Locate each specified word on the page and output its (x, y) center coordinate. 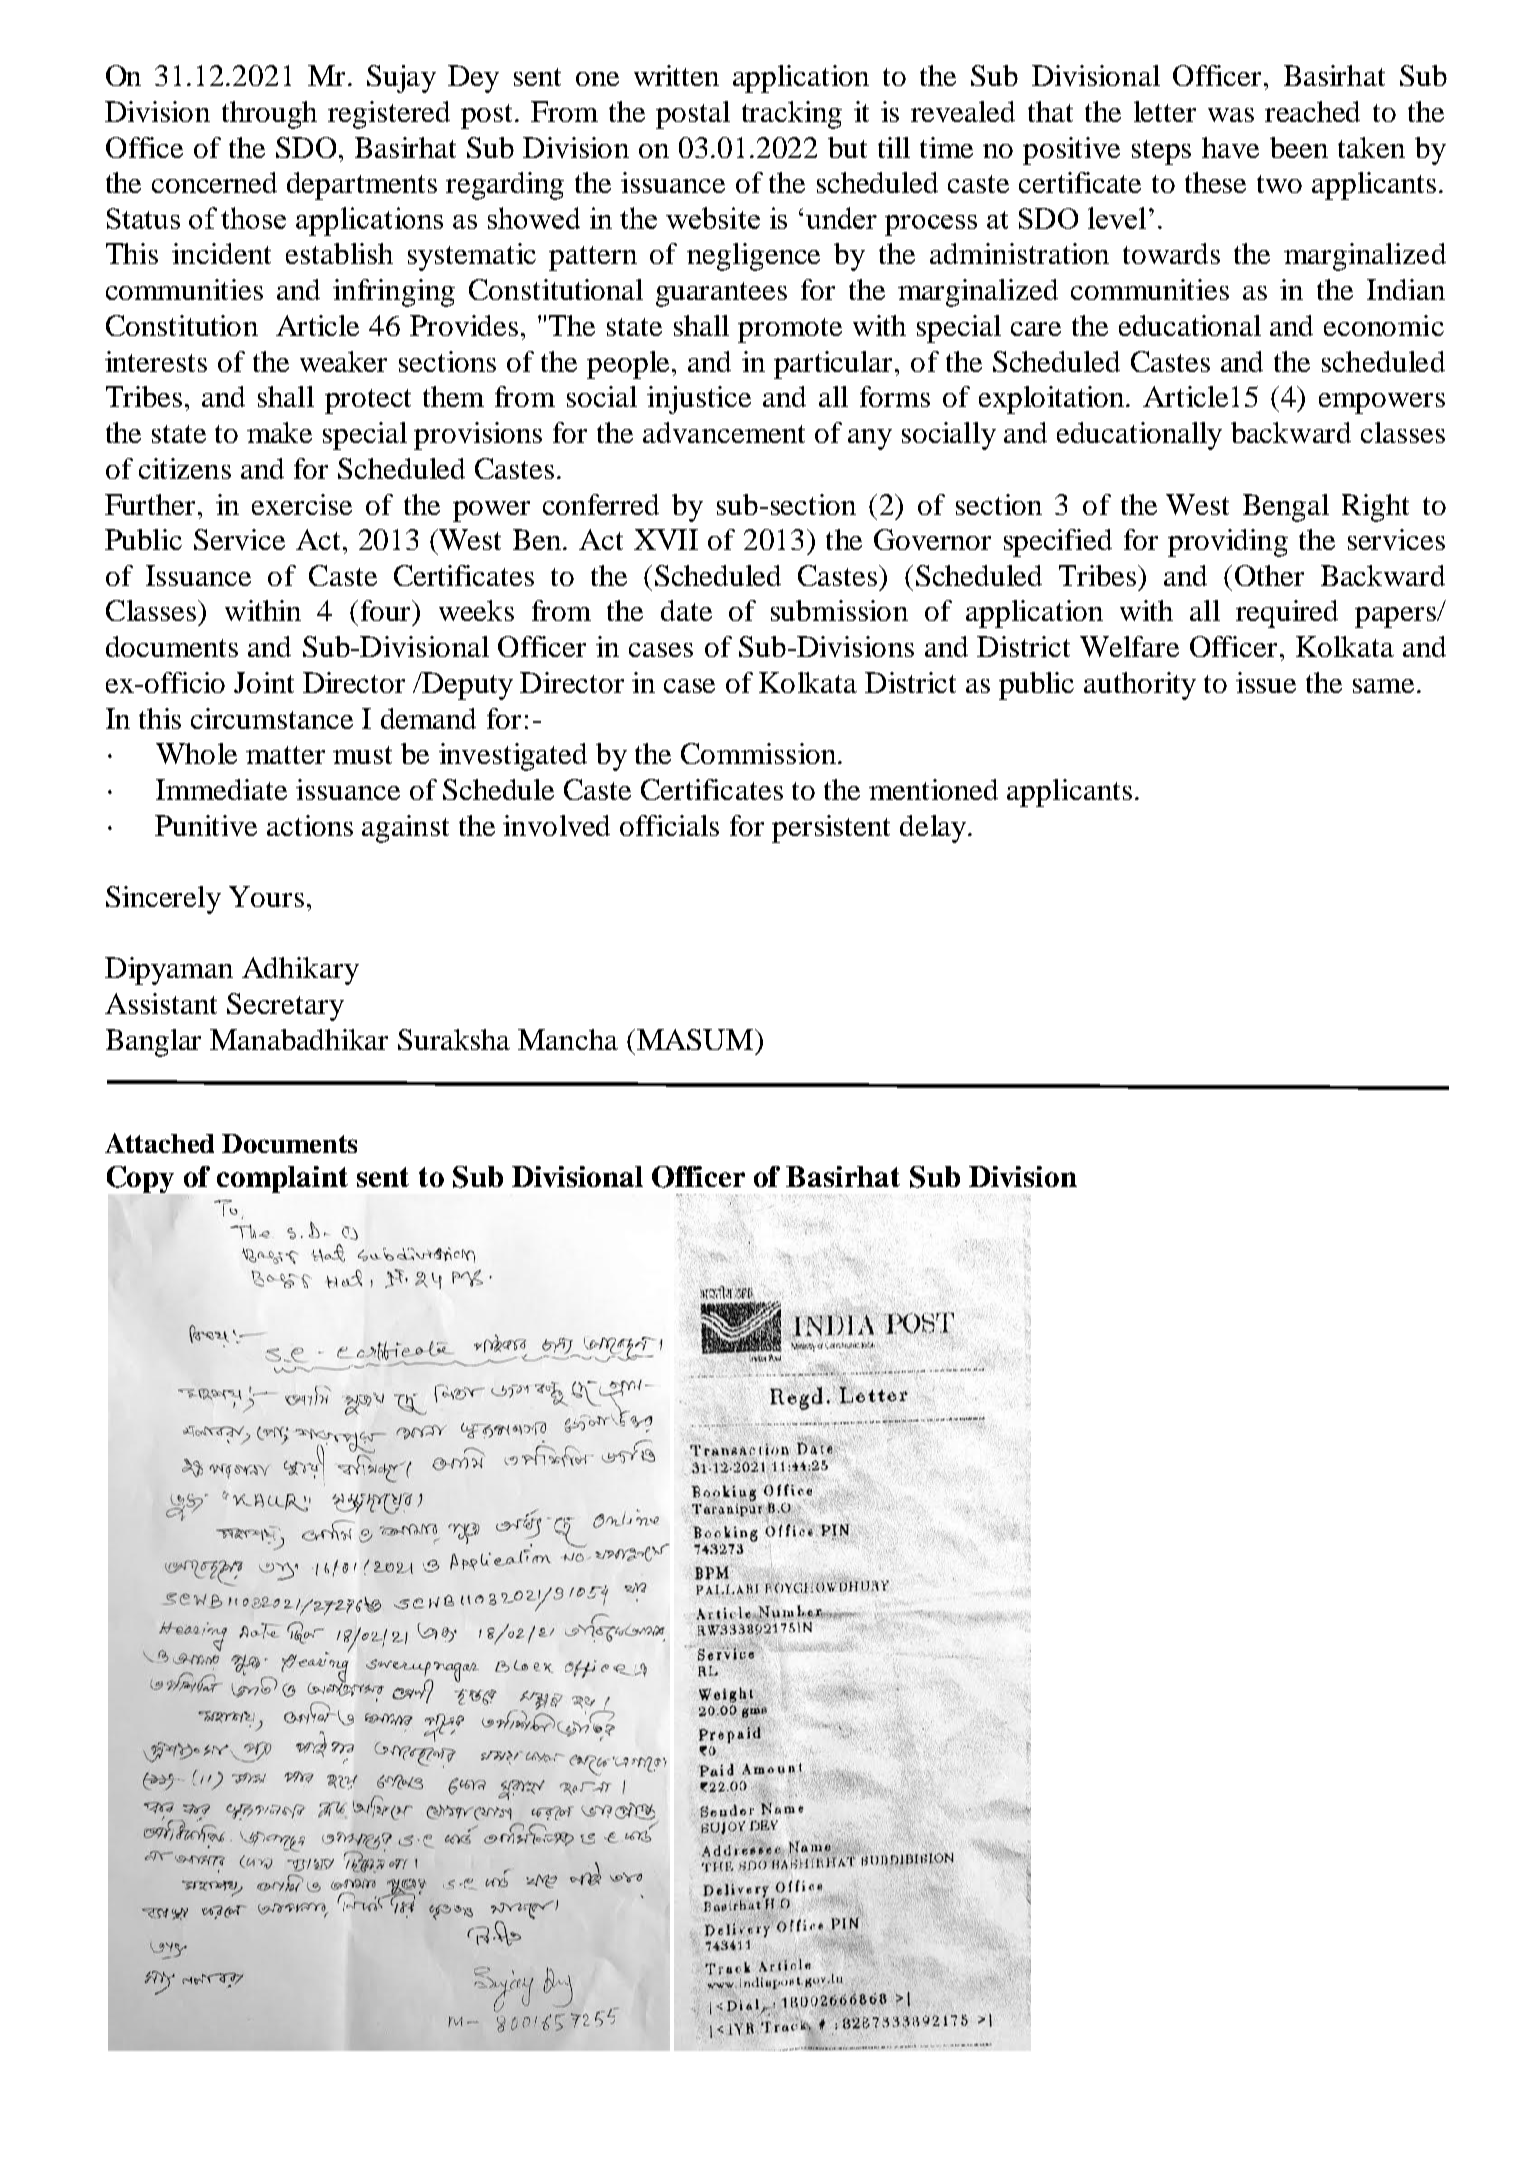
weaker (343, 361)
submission (839, 610)
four (387, 610)
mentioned (933, 789)
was (1231, 115)
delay (934, 829)
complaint (282, 1179)
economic (1384, 325)
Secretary (285, 1007)
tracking (792, 115)
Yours (266, 896)
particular (833, 365)
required (1287, 614)
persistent (831, 829)
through (269, 115)
